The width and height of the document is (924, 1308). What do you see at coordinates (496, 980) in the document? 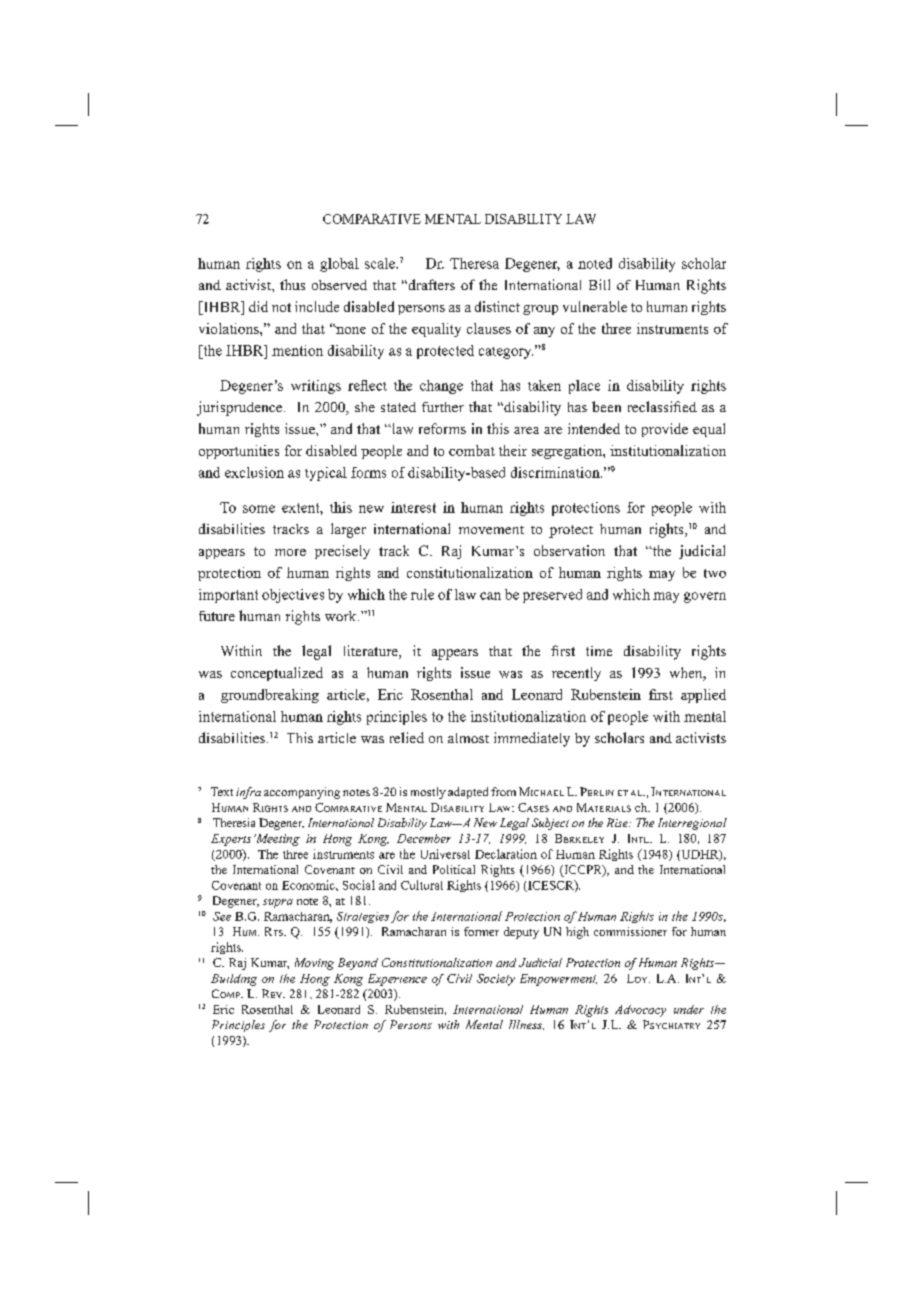
I see `Society` at bounding box center [496, 980].
